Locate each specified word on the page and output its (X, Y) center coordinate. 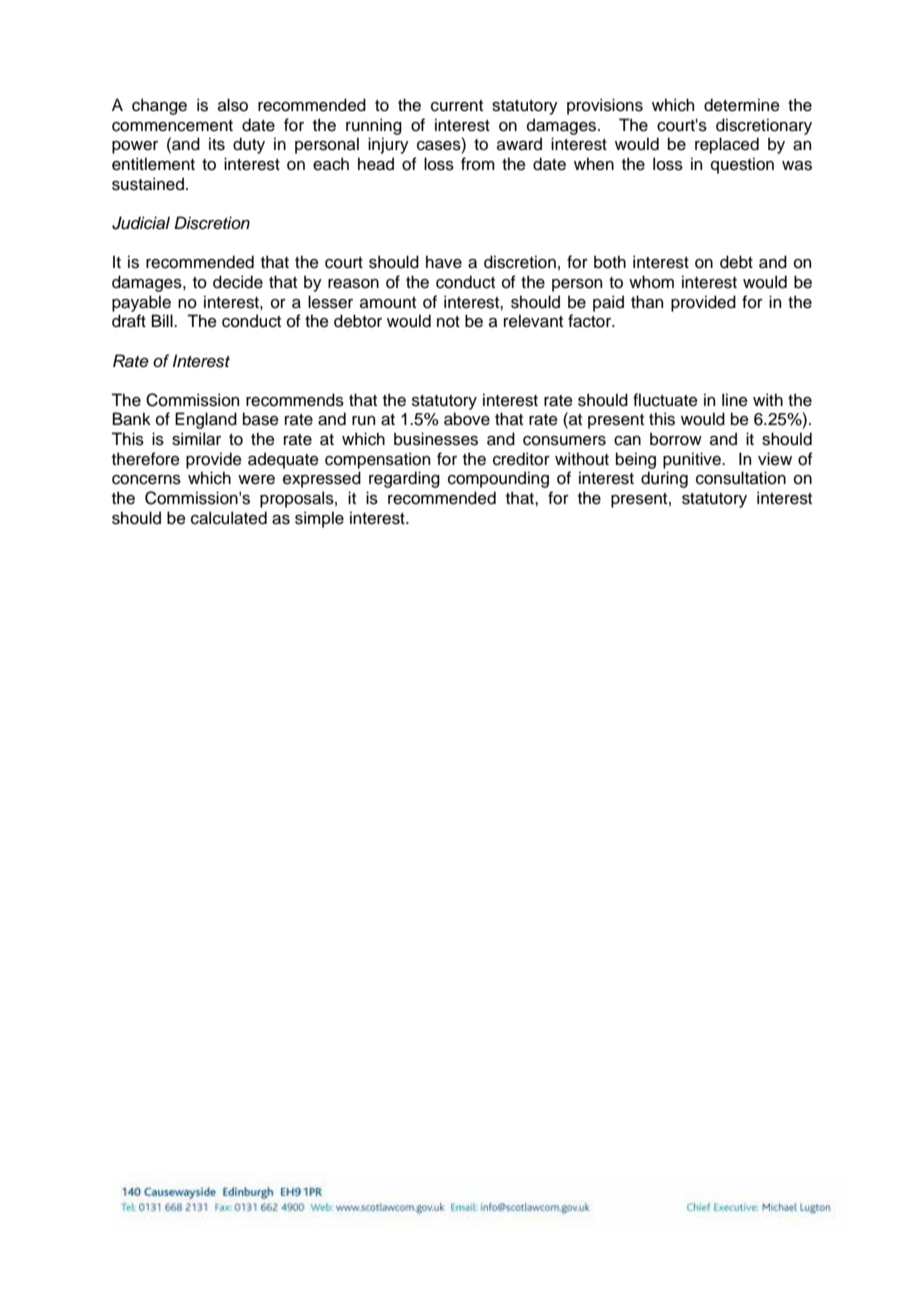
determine (742, 105)
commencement (172, 126)
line (735, 400)
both (610, 262)
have (444, 262)
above (467, 419)
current (457, 106)
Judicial (141, 223)
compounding (498, 479)
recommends (295, 400)
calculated (229, 518)
